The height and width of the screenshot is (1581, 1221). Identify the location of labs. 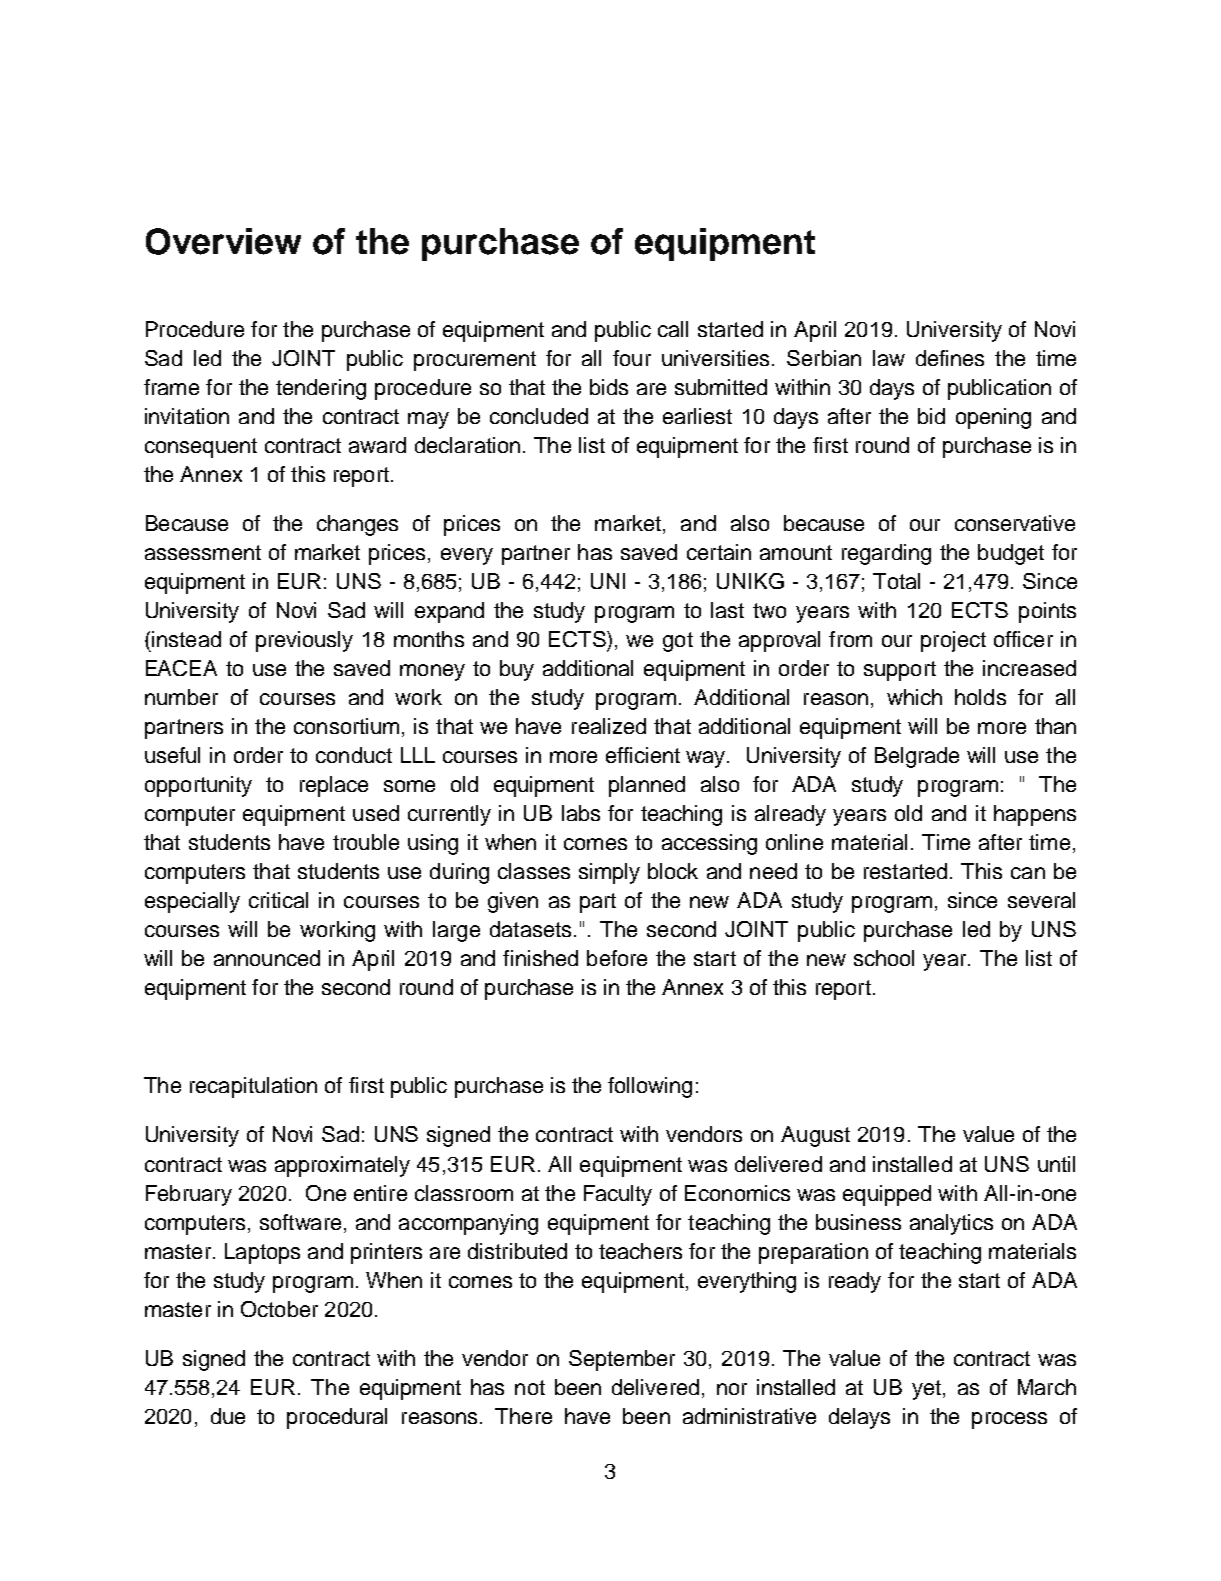
(581, 813).
